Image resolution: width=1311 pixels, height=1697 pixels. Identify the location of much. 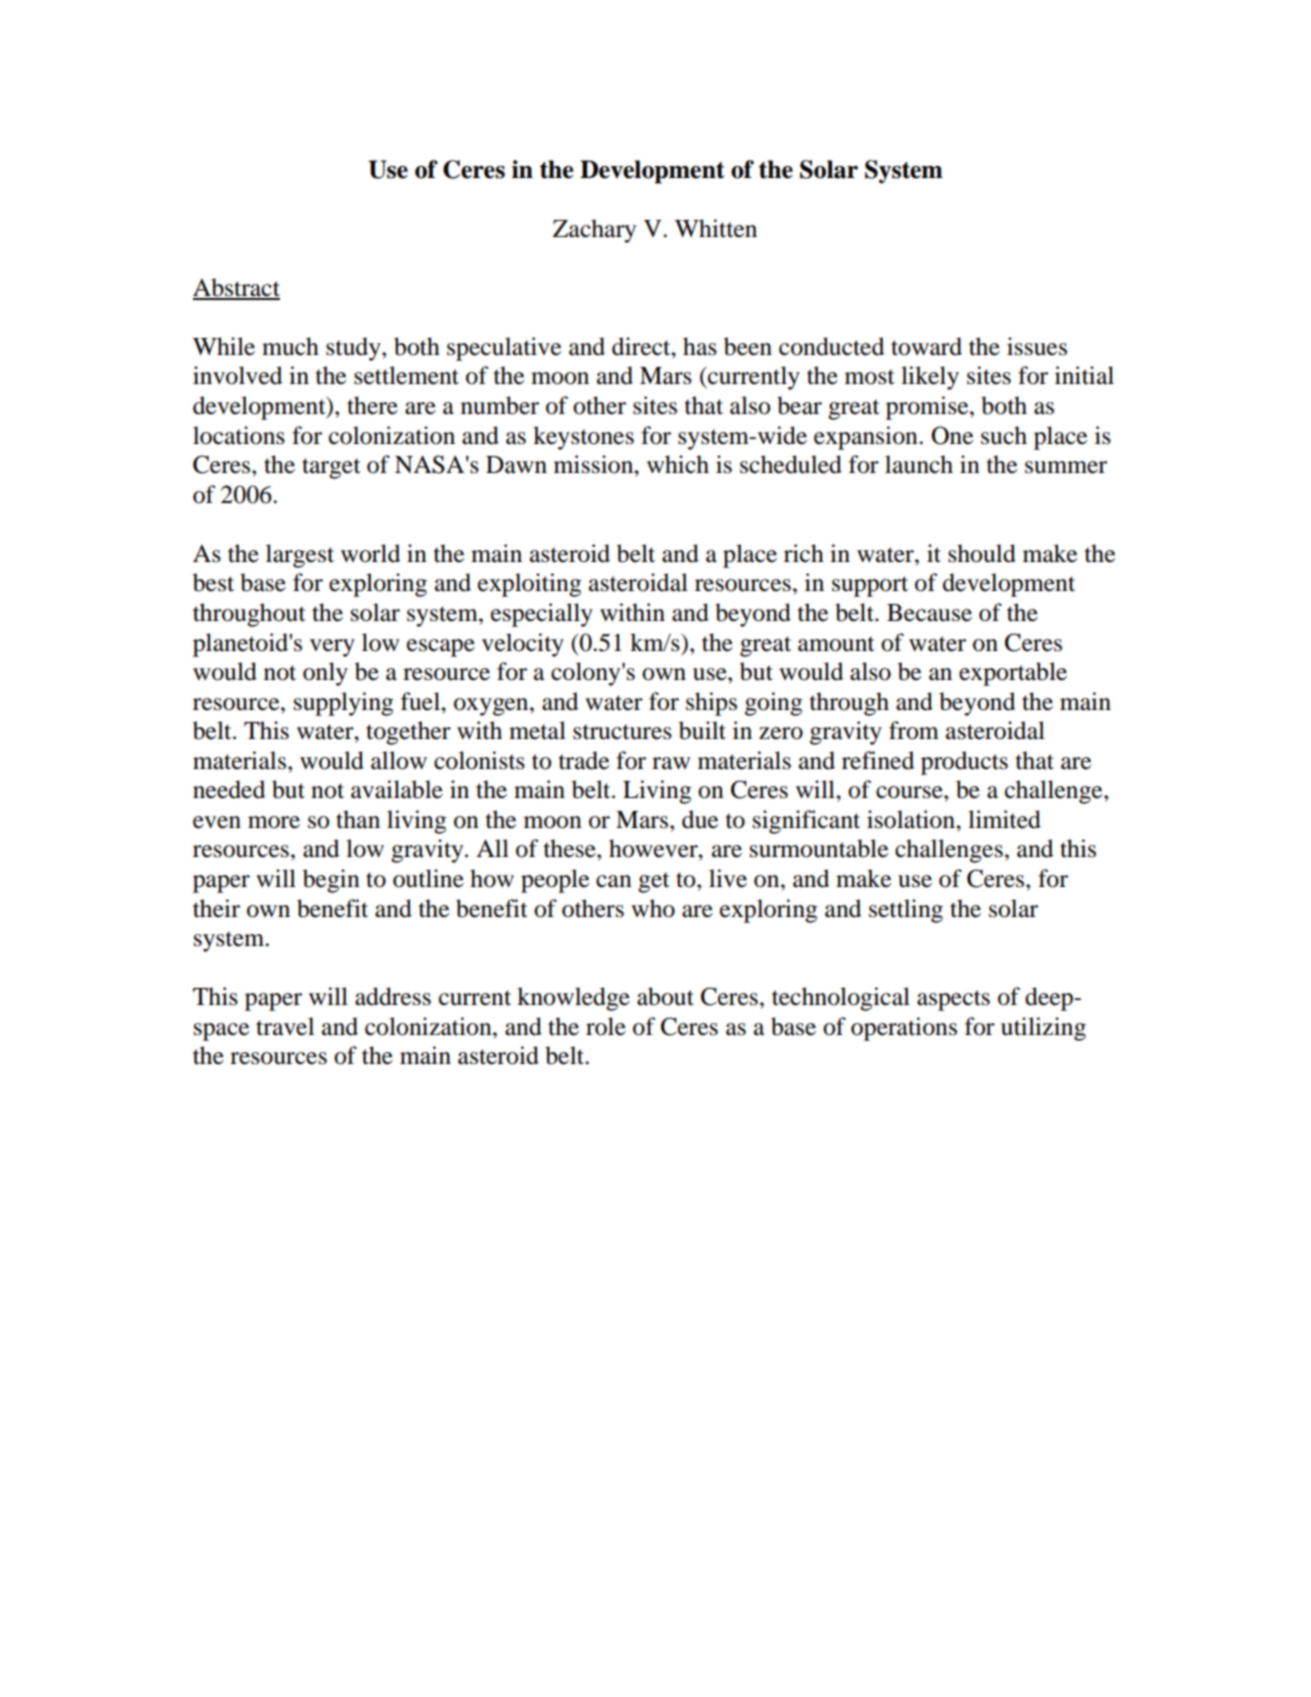
(290, 346).
